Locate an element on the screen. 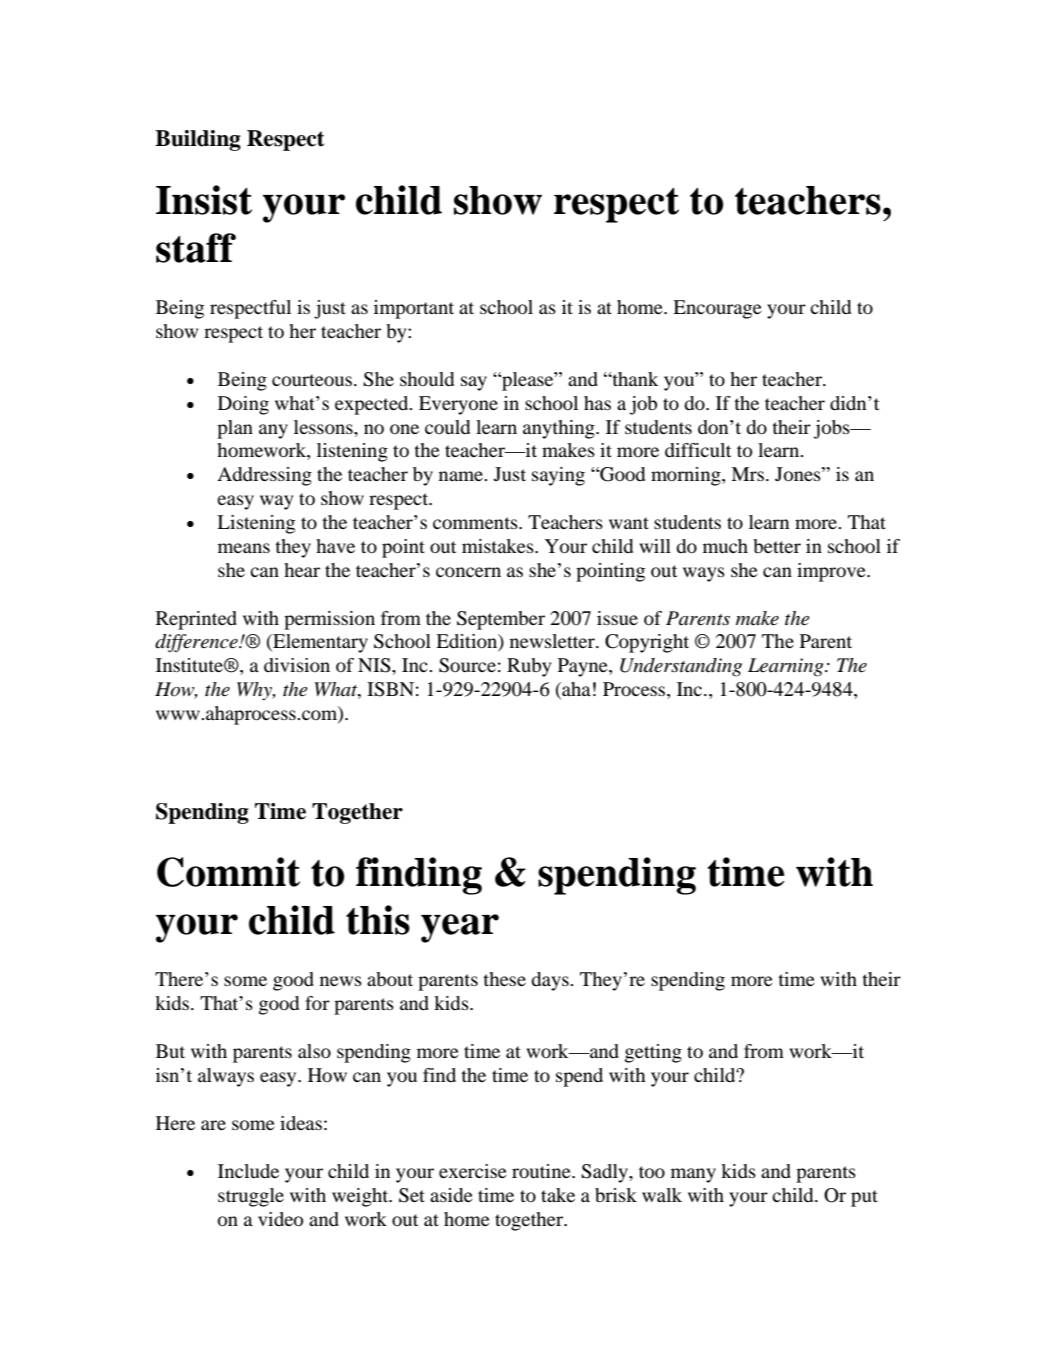 This screenshot has width=1057, height=1368. comments is located at coordinates (476, 523).
